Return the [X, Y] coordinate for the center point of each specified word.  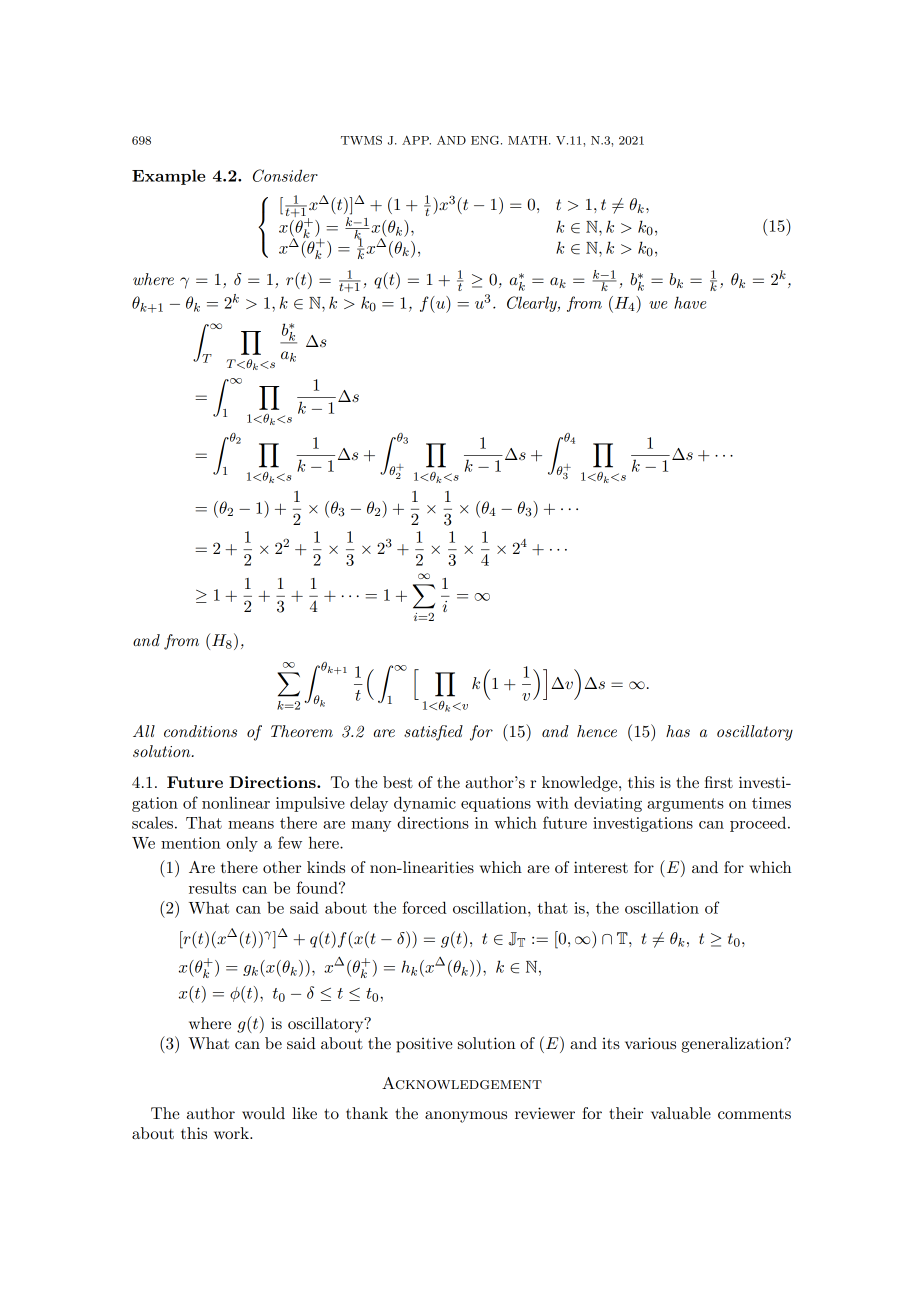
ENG [486, 140]
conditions [200, 731]
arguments [685, 805]
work [232, 1133]
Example [168, 177]
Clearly [533, 304]
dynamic [425, 804]
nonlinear [236, 802]
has [678, 731]
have [690, 302]
